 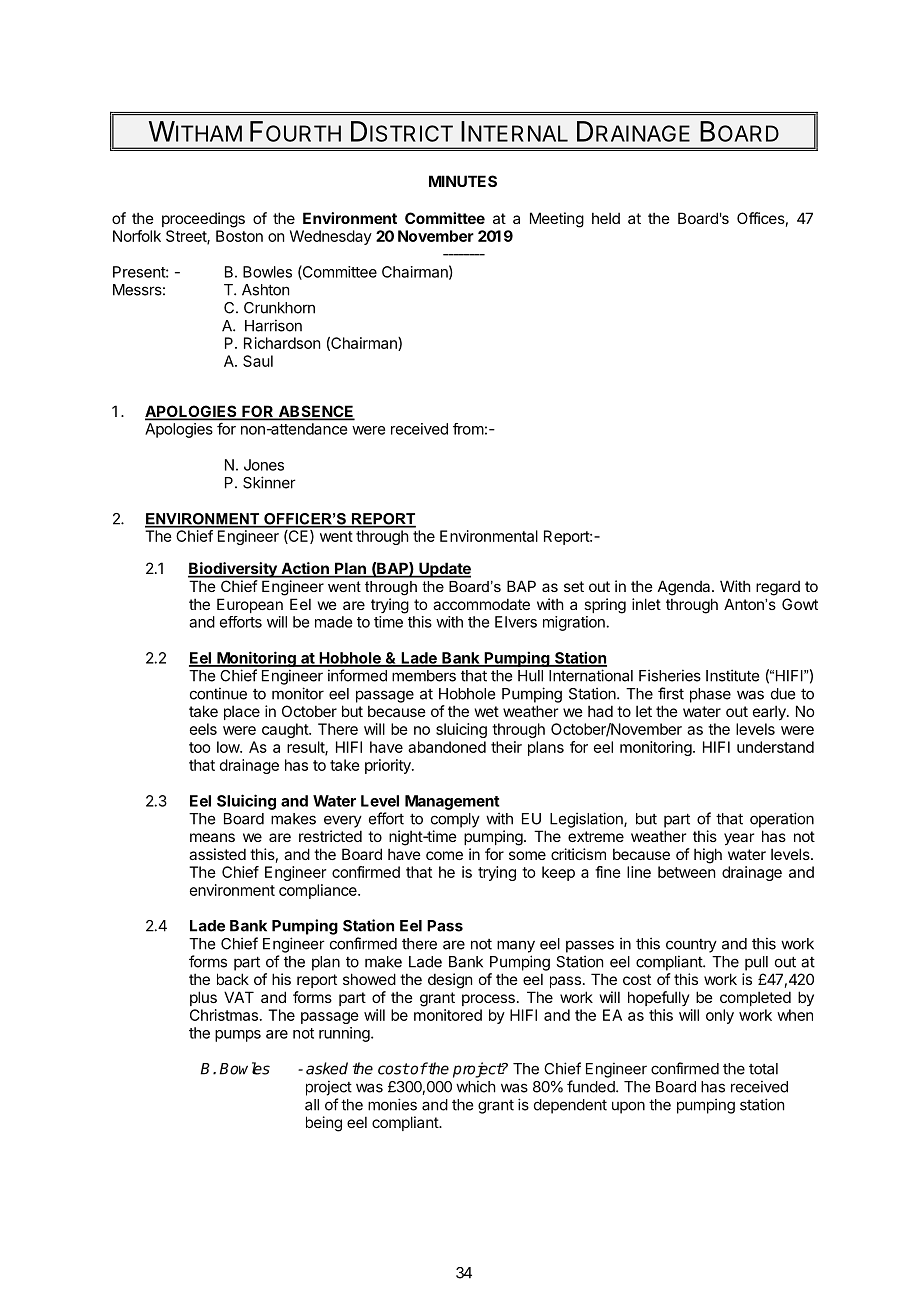 I want to click on Agenda, so click(x=685, y=588).
